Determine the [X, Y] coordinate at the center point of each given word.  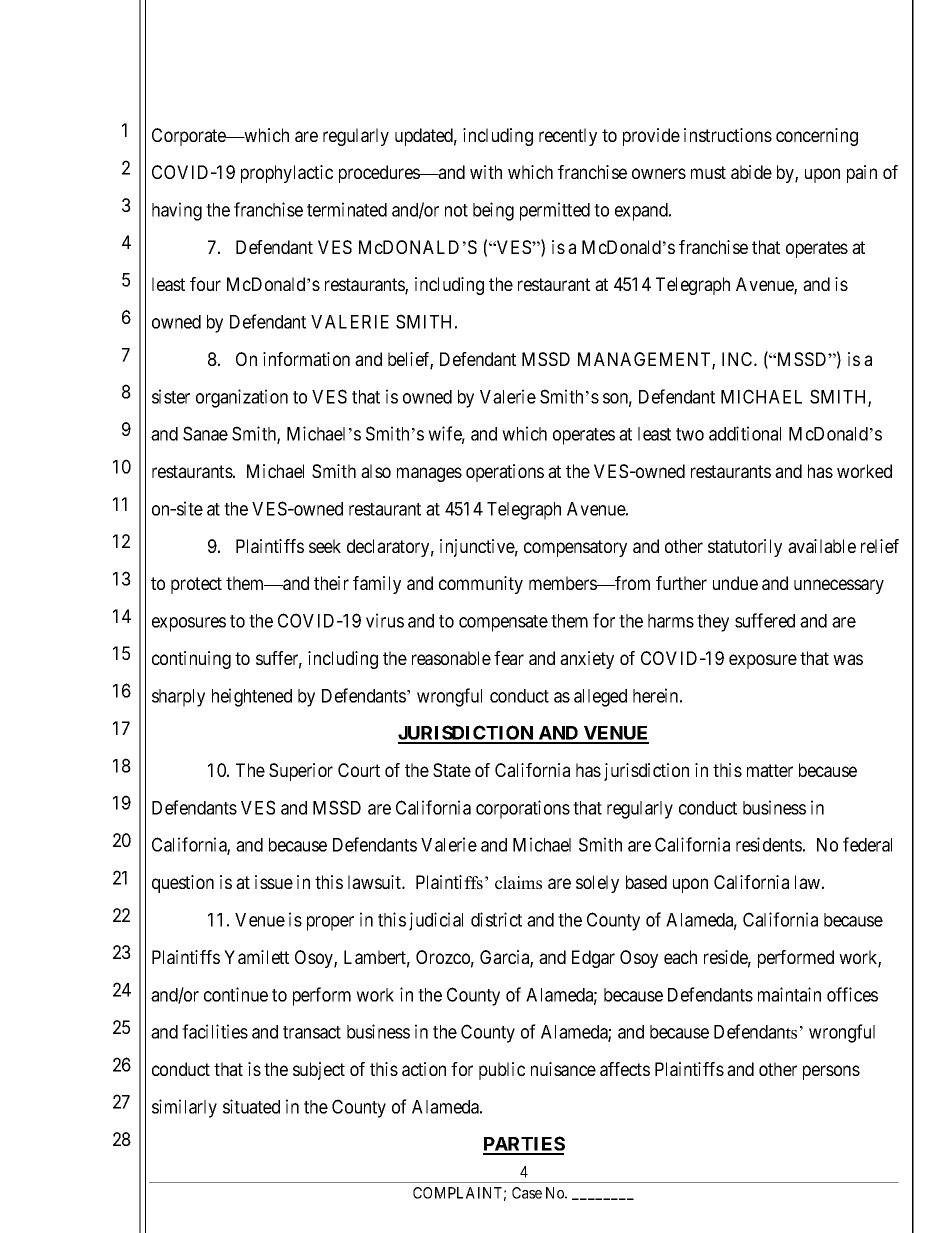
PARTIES [524, 1145]
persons [831, 1072]
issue [274, 882]
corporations [523, 809]
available [822, 546]
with [486, 172]
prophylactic [287, 174]
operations [505, 473]
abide [751, 172]
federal [867, 844]
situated [251, 1106]
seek [325, 546]
